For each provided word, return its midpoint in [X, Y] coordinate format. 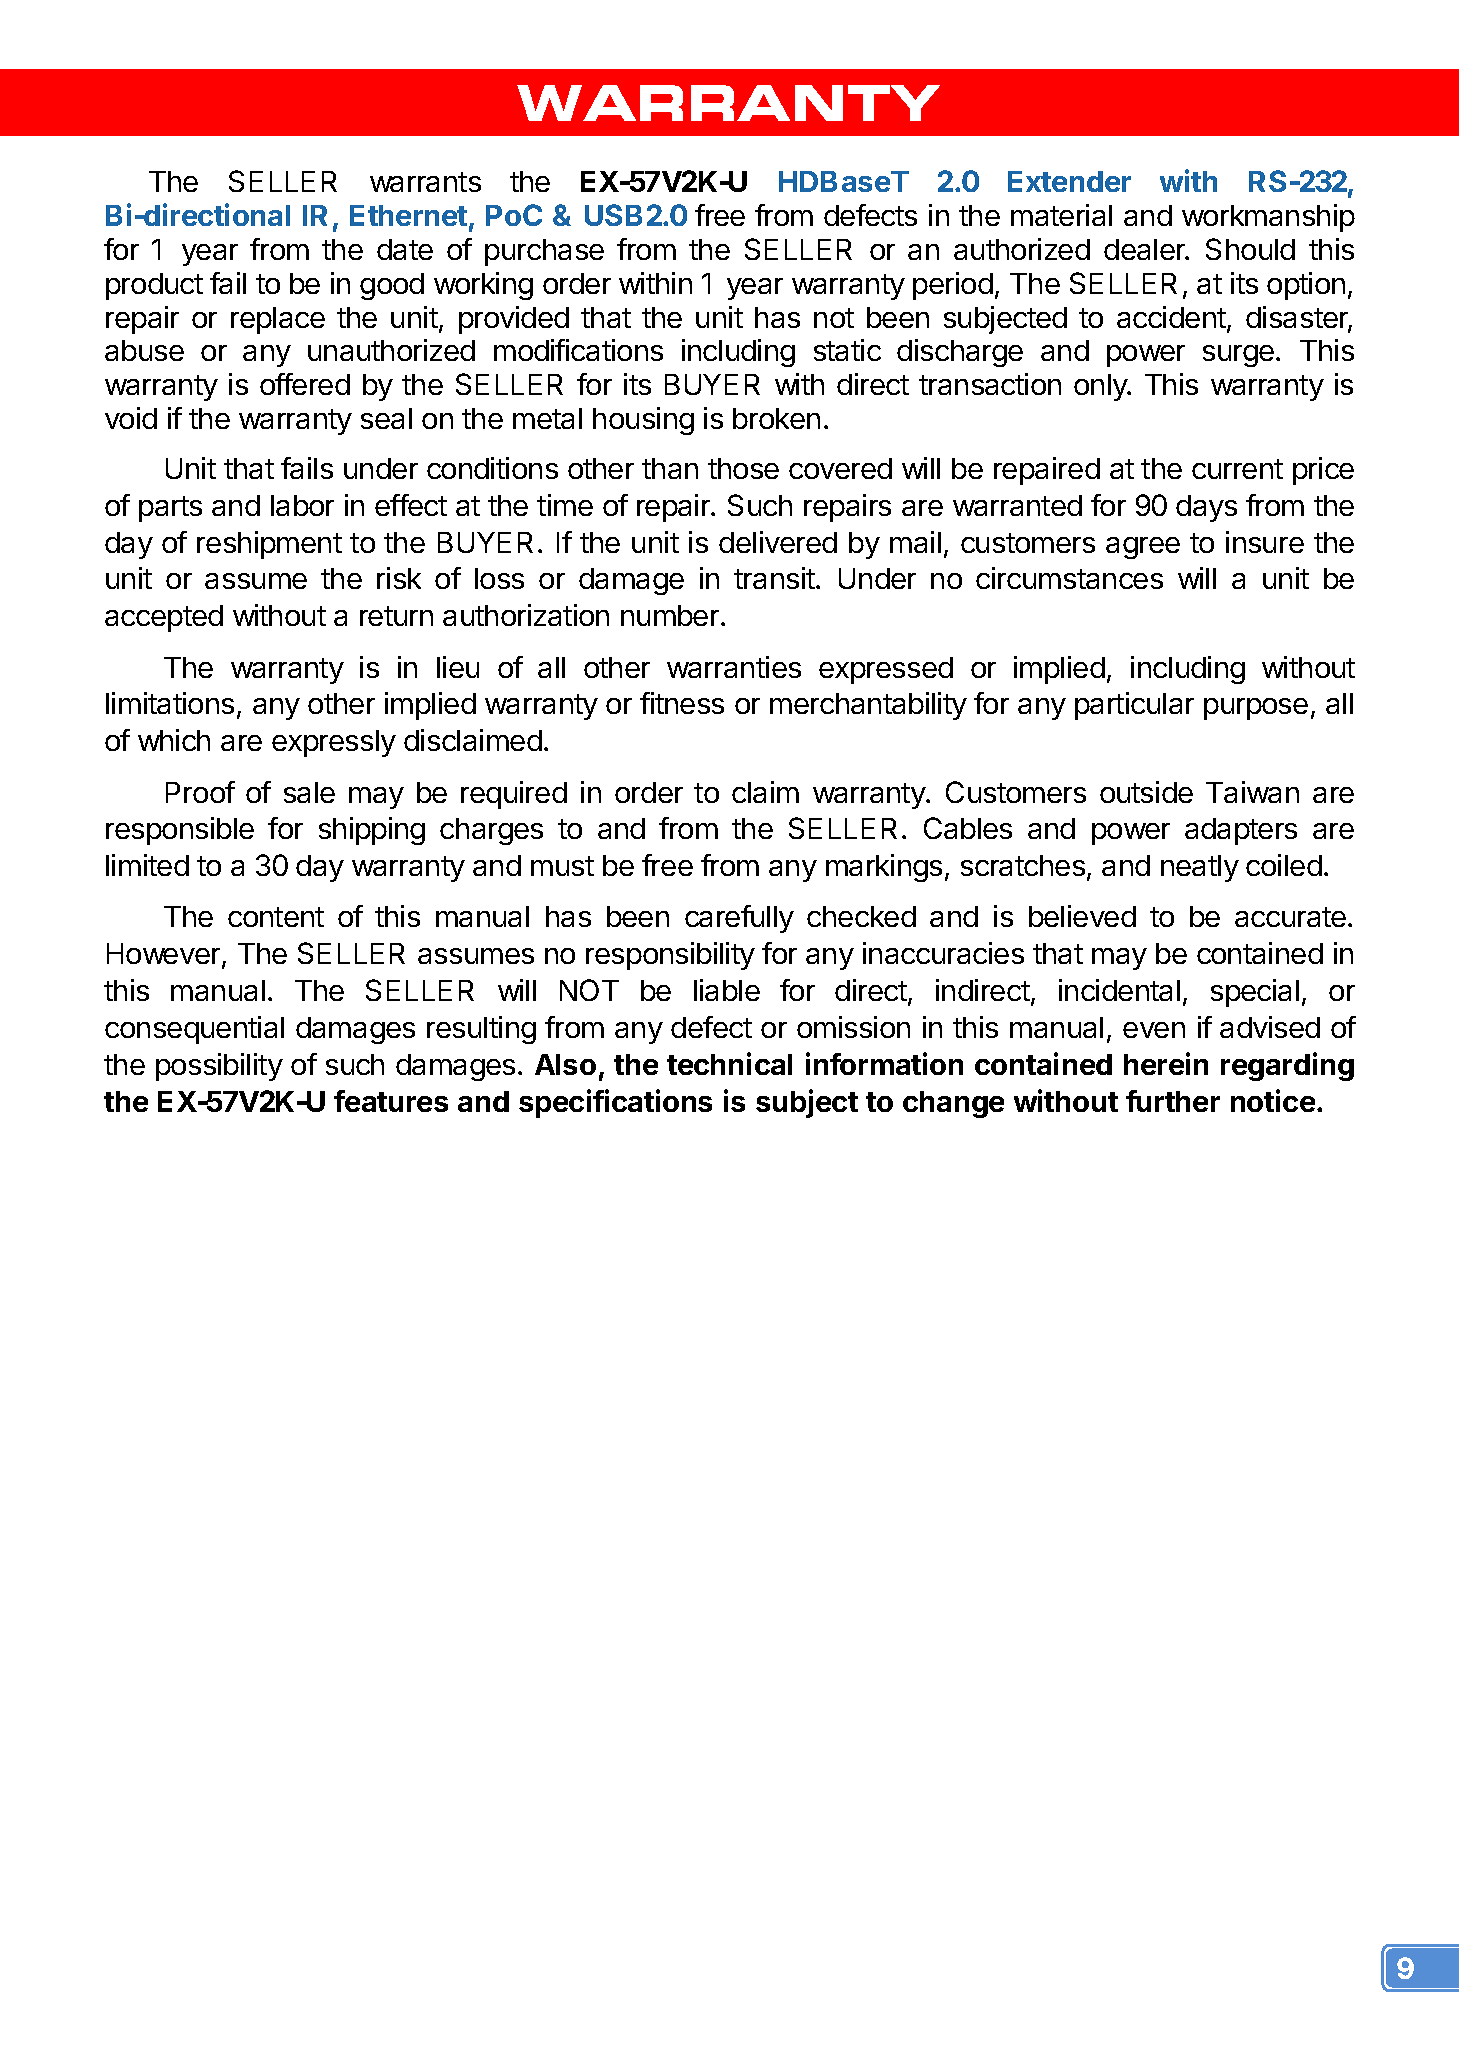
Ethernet [408, 215]
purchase [544, 252]
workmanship [1268, 218]
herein [1166, 1063]
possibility [219, 1067]
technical [729, 1063]
